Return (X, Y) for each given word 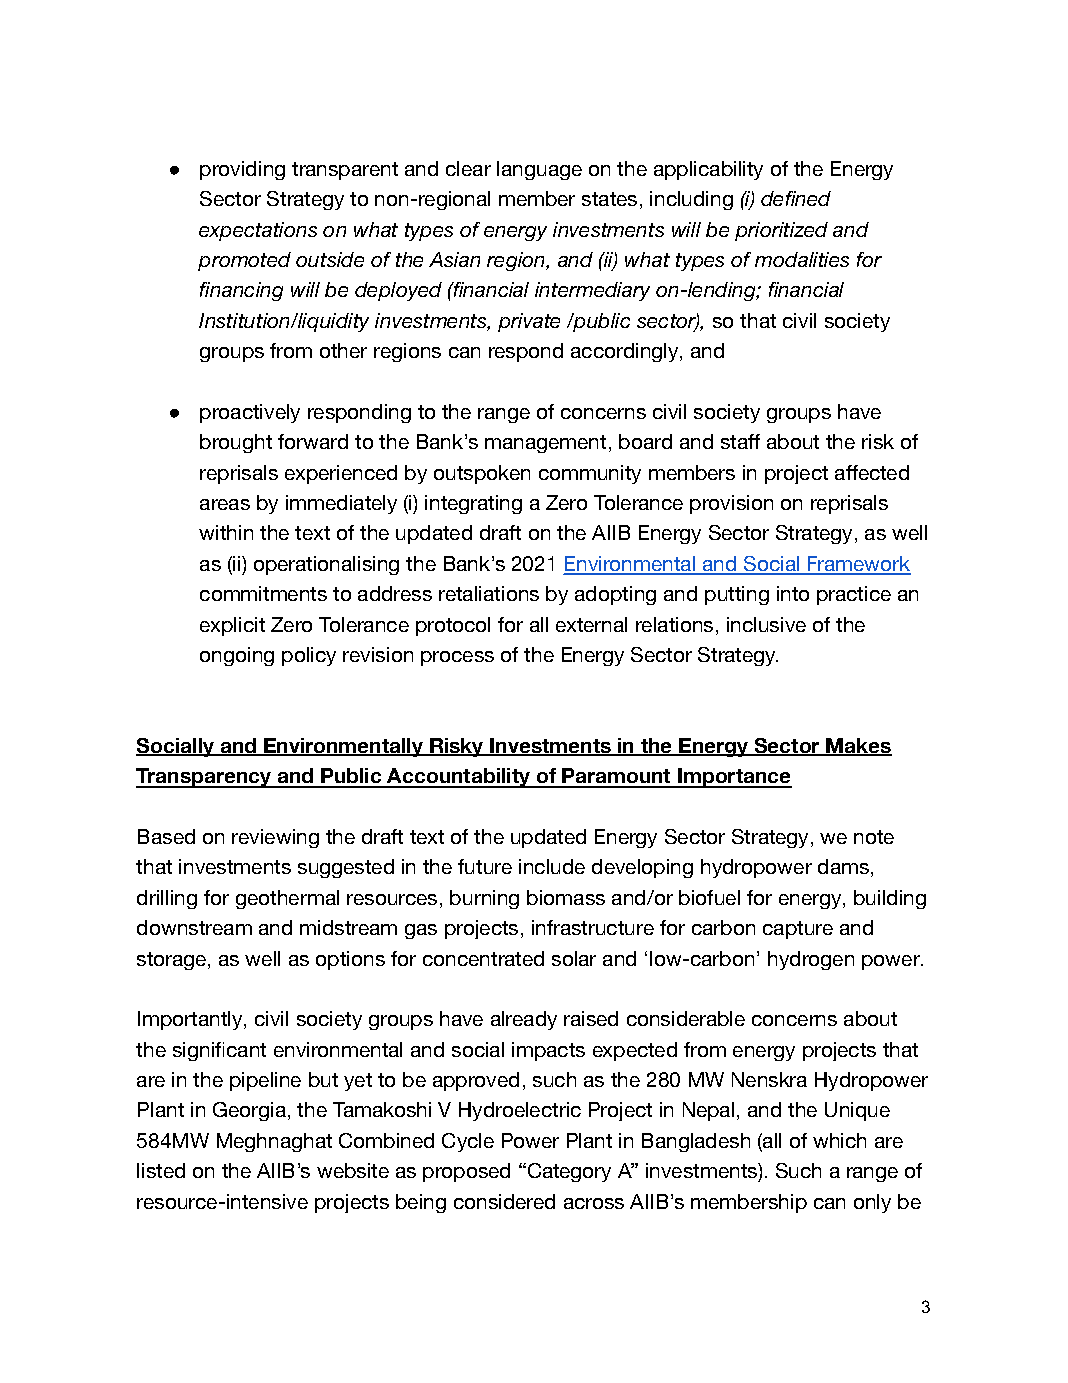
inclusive (766, 624)
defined (796, 198)
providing (242, 170)
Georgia (249, 1111)
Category (568, 1172)
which (839, 1140)
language (539, 170)
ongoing (237, 656)
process (457, 658)
